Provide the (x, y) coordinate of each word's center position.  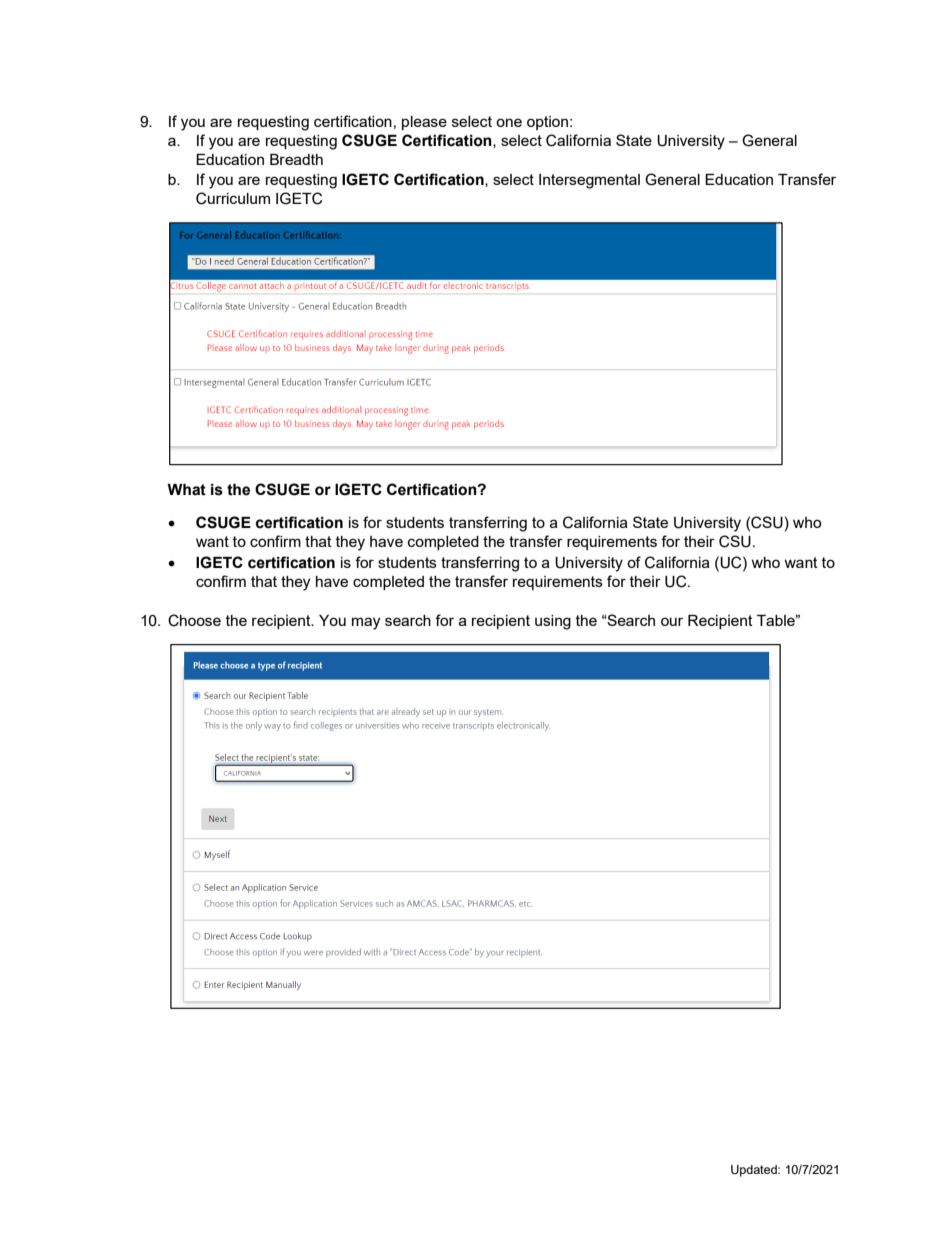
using (553, 622)
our (672, 621)
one (509, 122)
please (424, 123)
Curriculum (233, 198)
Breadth (296, 159)
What (186, 490)
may (366, 623)
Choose (194, 620)
